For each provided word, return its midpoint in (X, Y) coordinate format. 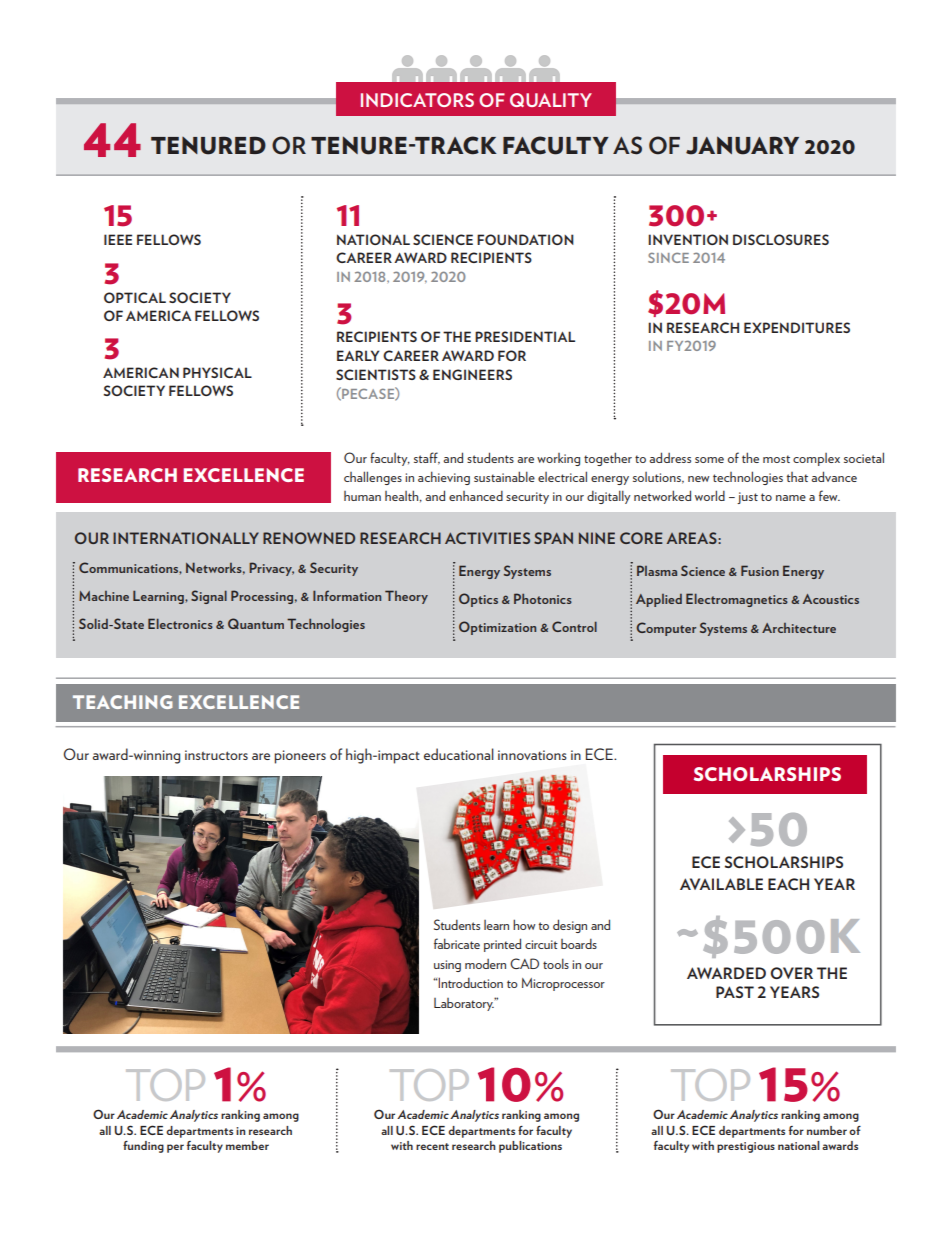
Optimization (497, 628)
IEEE (118, 239)
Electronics (180, 623)
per (175, 1148)
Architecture (799, 628)
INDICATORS (417, 100)
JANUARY (742, 145)
